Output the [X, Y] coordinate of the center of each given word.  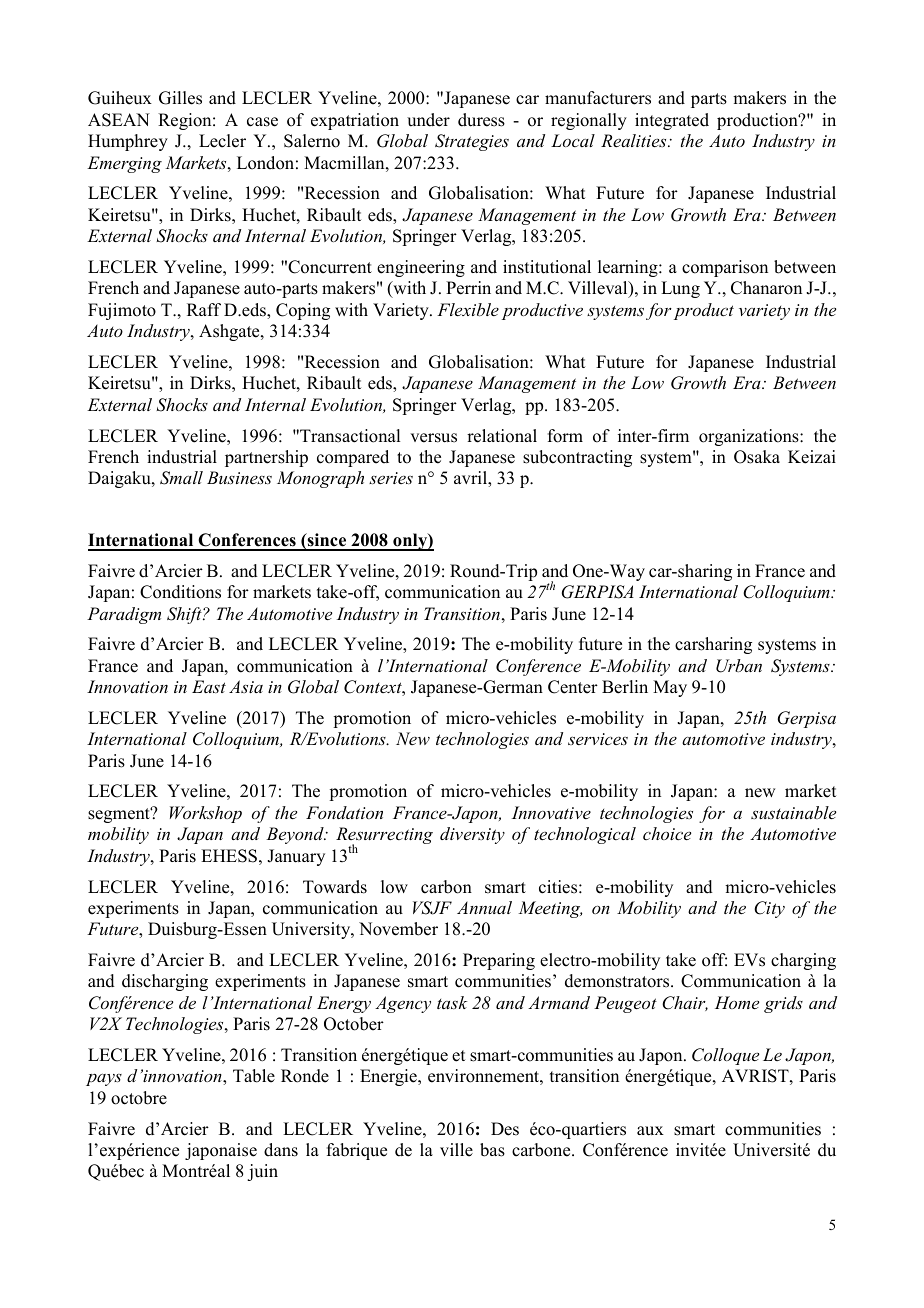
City [769, 909]
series [391, 478]
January [296, 857]
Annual [484, 907]
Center [573, 687]
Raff [204, 309]
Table [254, 1076]
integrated [672, 121]
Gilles [180, 98]
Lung [680, 289]
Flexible [468, 309]
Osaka [757, 457]
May [670, 688]
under [428, 120]
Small [181, 478]
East [209, 686]
